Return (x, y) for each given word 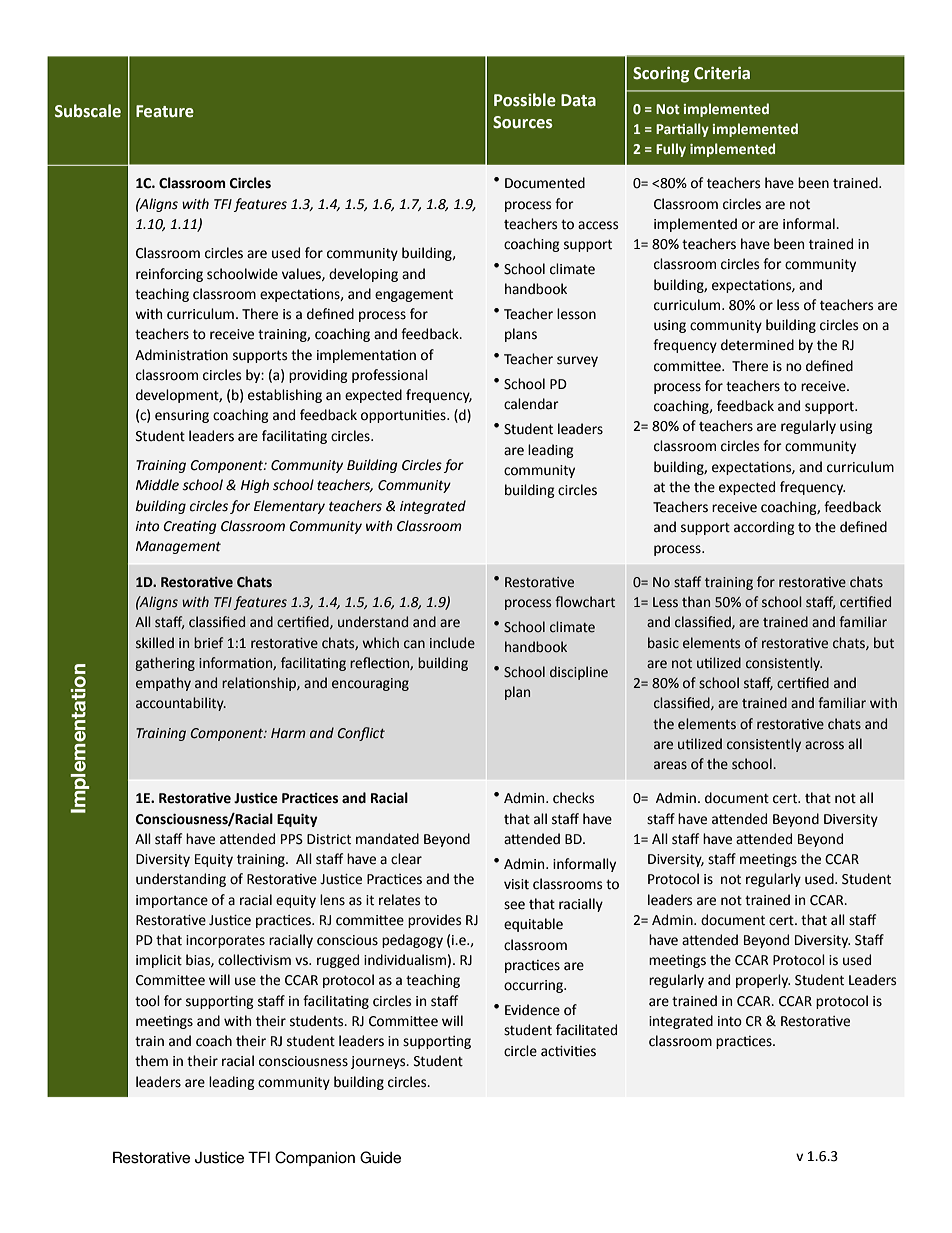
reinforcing (169, 275)
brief (208, 643)
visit (516, 884)
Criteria (722, 73)
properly (763, 981)
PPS (292, 839)
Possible (525, 100)
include (452, 643)
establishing (285, 396)
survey (577, 361)
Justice (219, 1158)
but (884, 643)
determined (757, 345)
